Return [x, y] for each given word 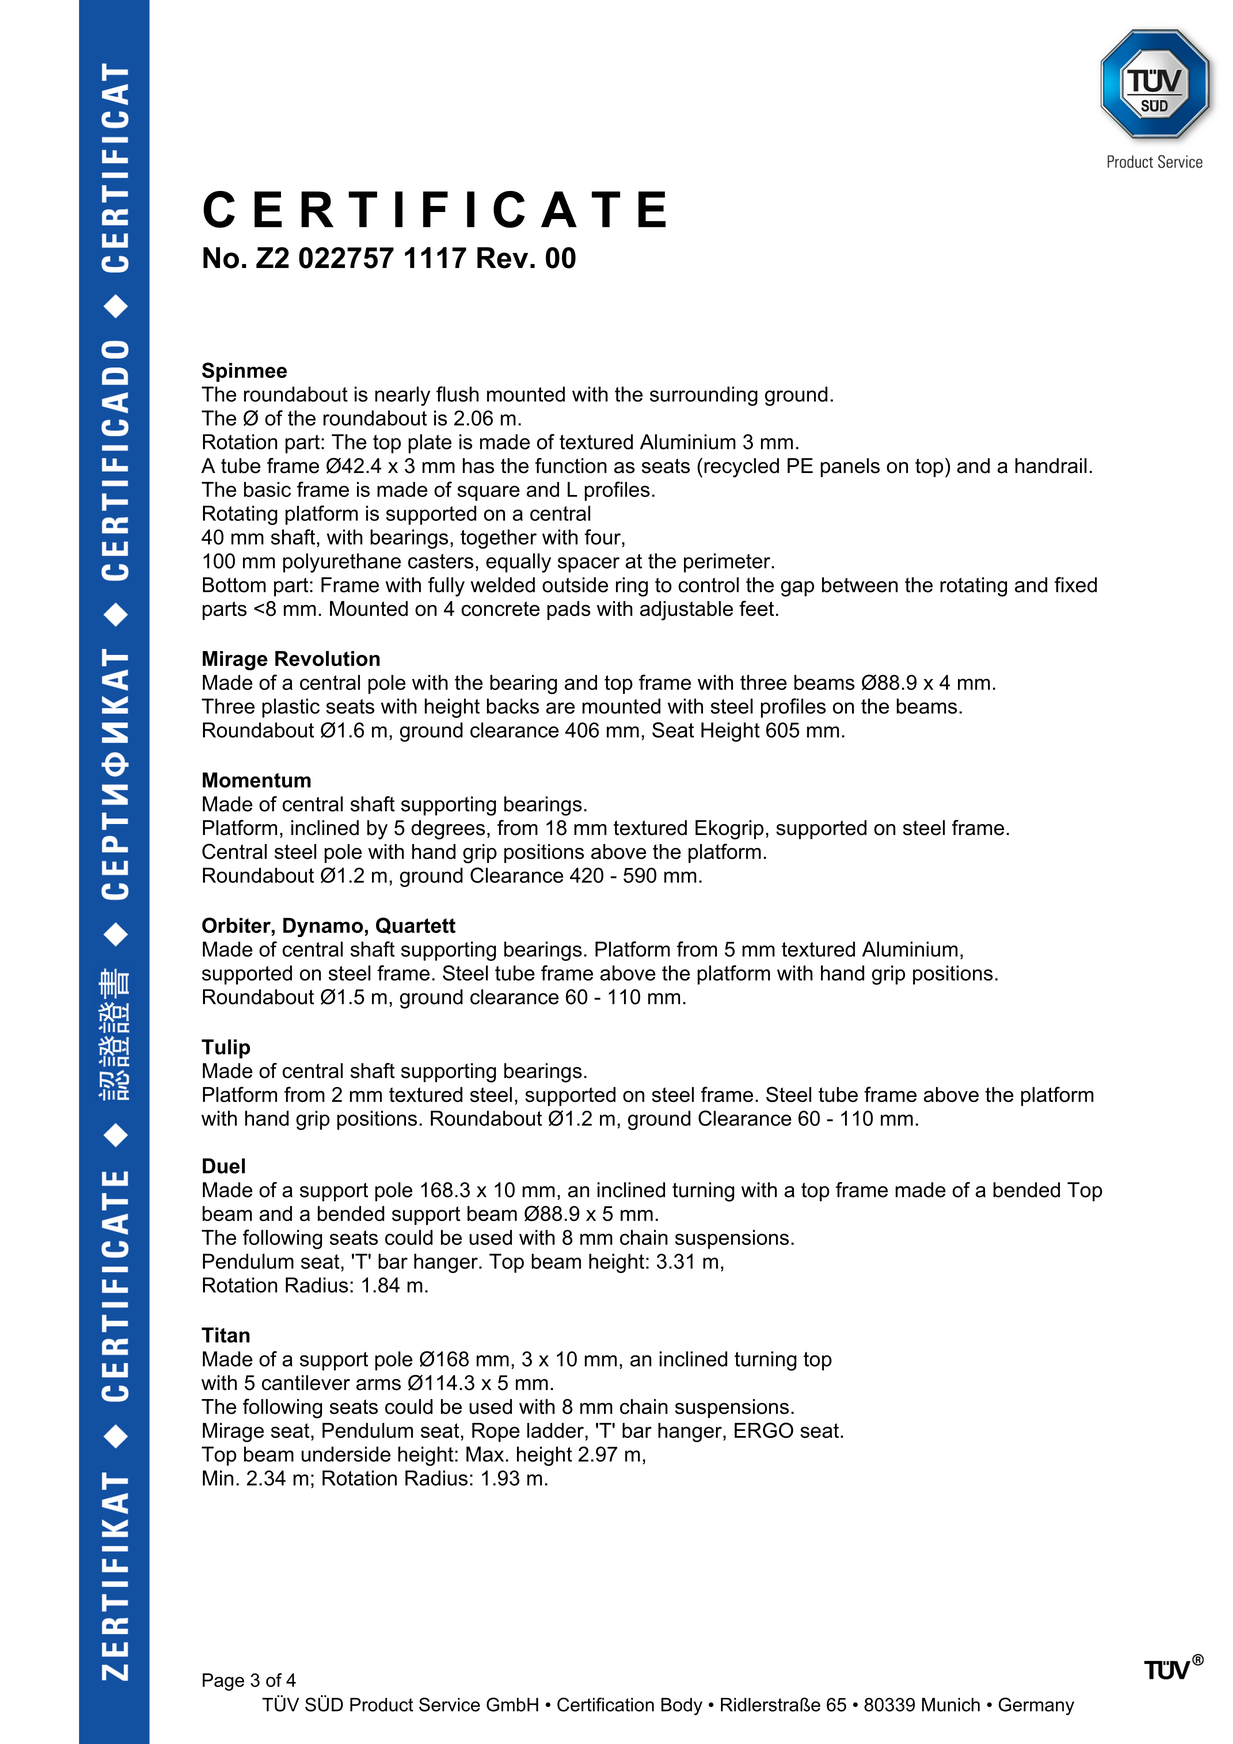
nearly [402, 396]
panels [850, 467]
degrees [448, 830]
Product [381, 1705]
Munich [951, 1705]
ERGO [764, 1430]
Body [681, 1706]
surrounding [704, 396]
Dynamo [323, 927]
